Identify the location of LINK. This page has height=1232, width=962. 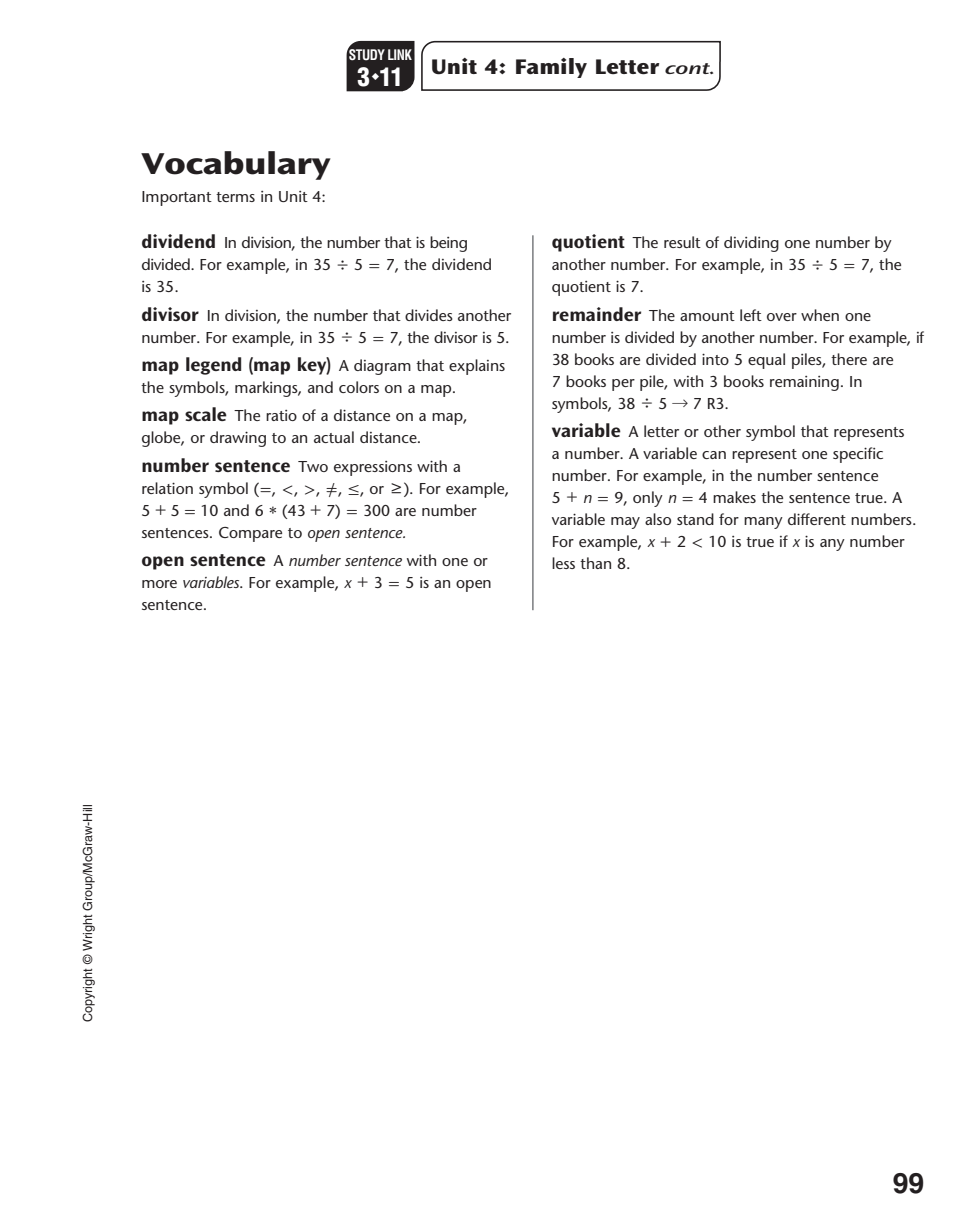
(400, 54).
